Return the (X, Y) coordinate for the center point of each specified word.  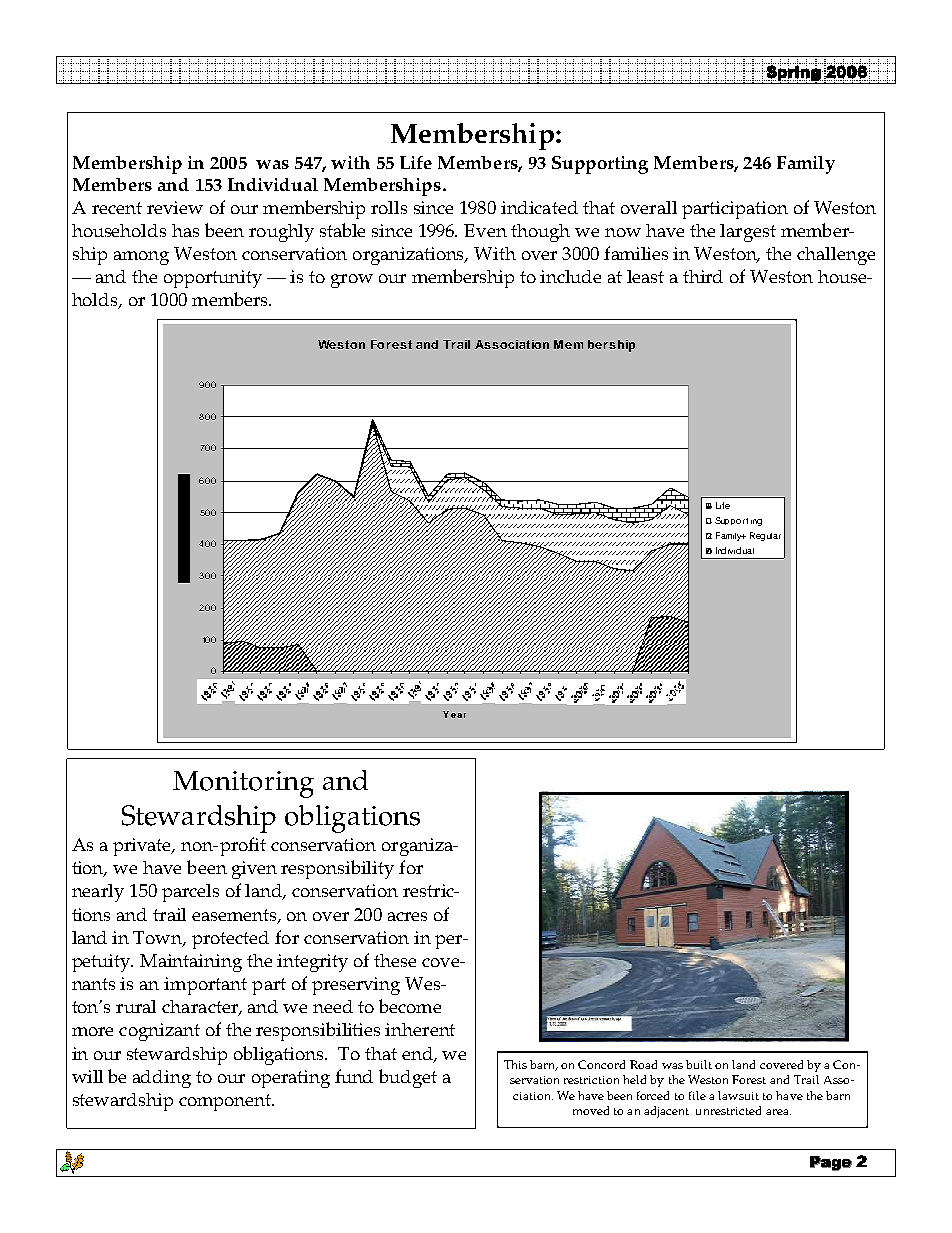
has (185, 230)
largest (748, 233)
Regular (765, 536)
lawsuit (738, 1095)
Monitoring (243, 784)
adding (162, 1079)
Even (485, 230)
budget (408, 1078)
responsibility (337, 869)
